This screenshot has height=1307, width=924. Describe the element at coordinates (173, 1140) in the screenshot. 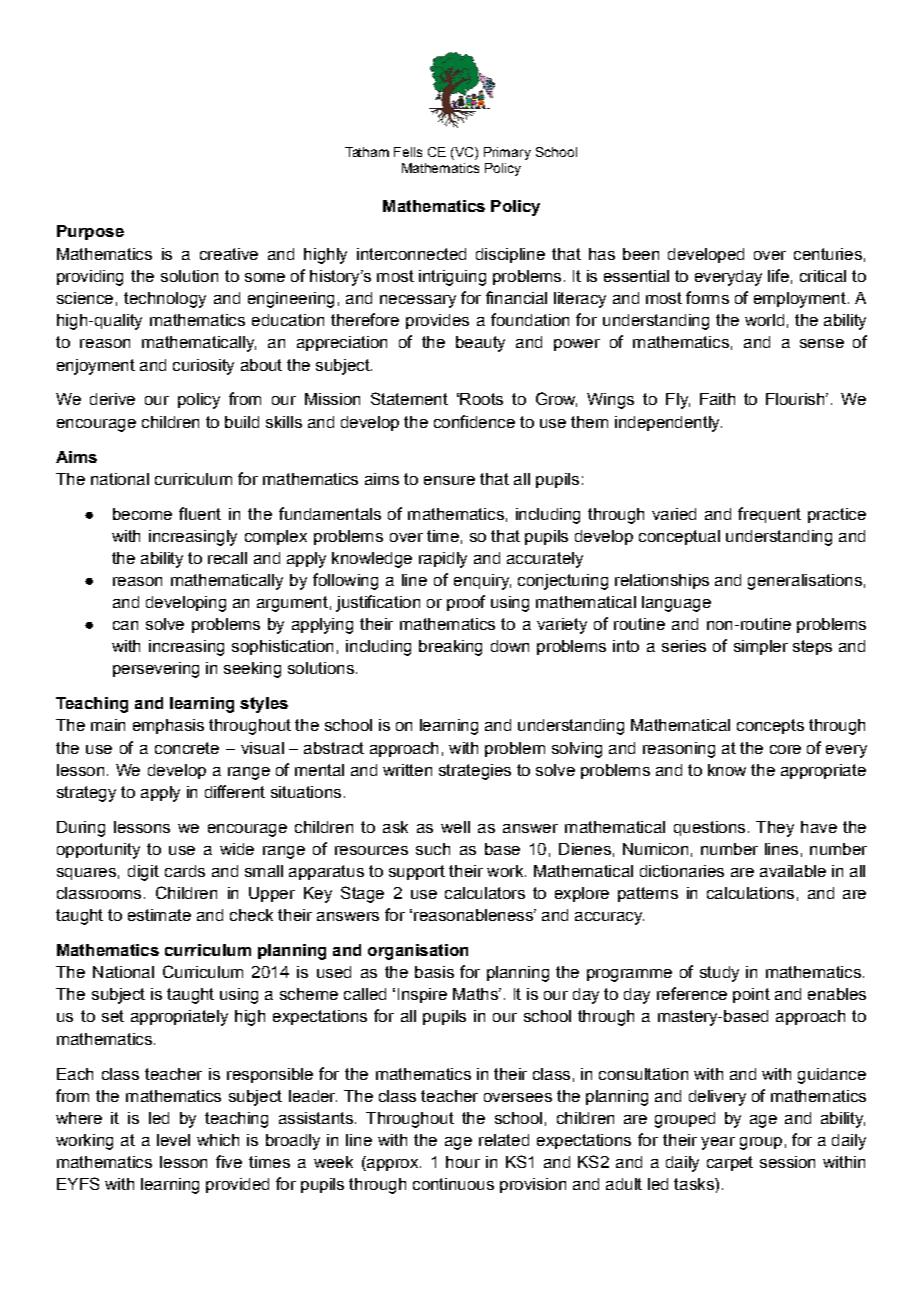

I see `level` at that location.
